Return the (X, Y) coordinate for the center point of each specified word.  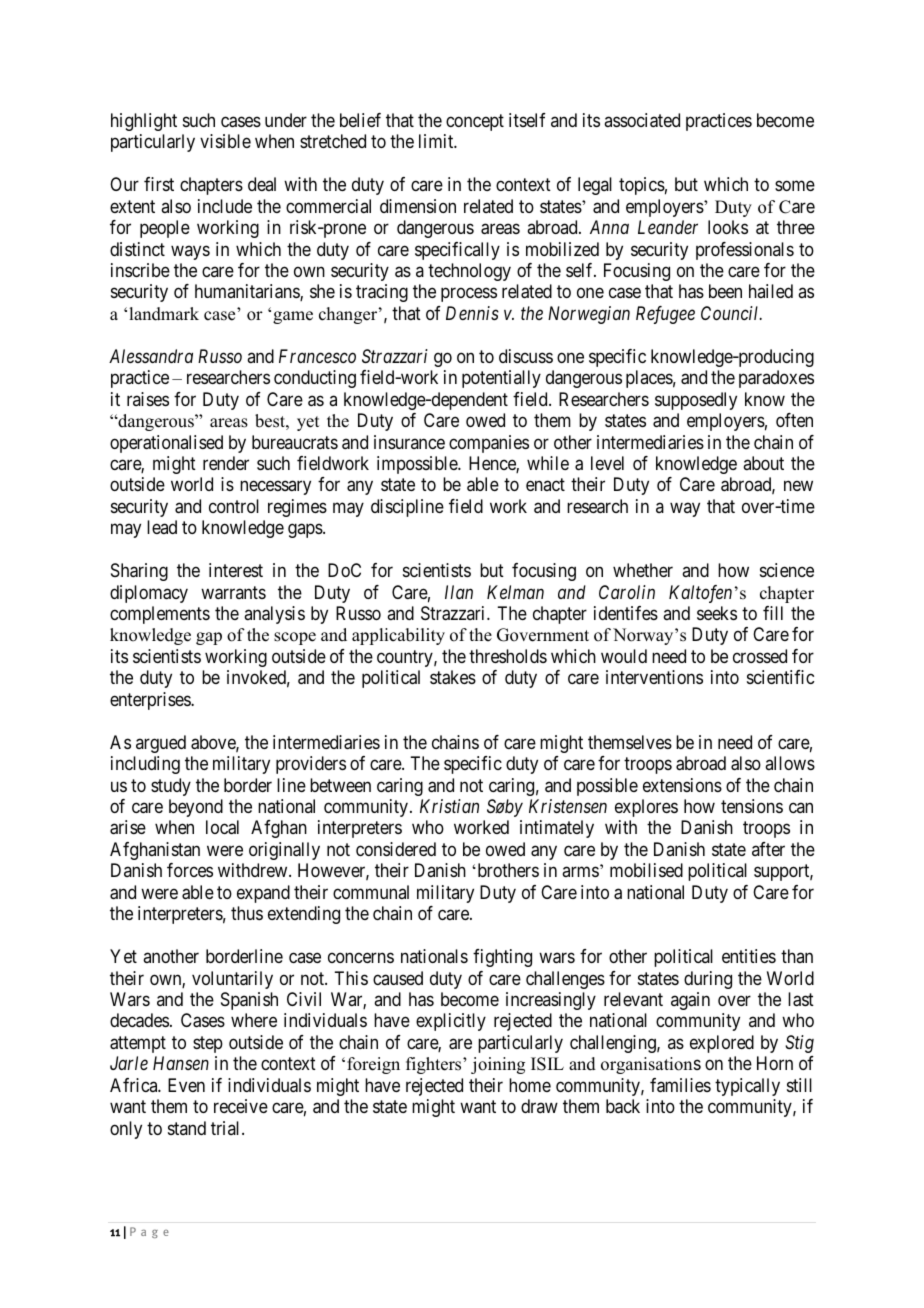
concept (475, 122)
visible (225, 141)
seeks (717, 613)
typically (747, 1087)
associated (642, 120)
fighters (435, 1065)
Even (186, 1085)
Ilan (459, 592)
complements (160, 615)
